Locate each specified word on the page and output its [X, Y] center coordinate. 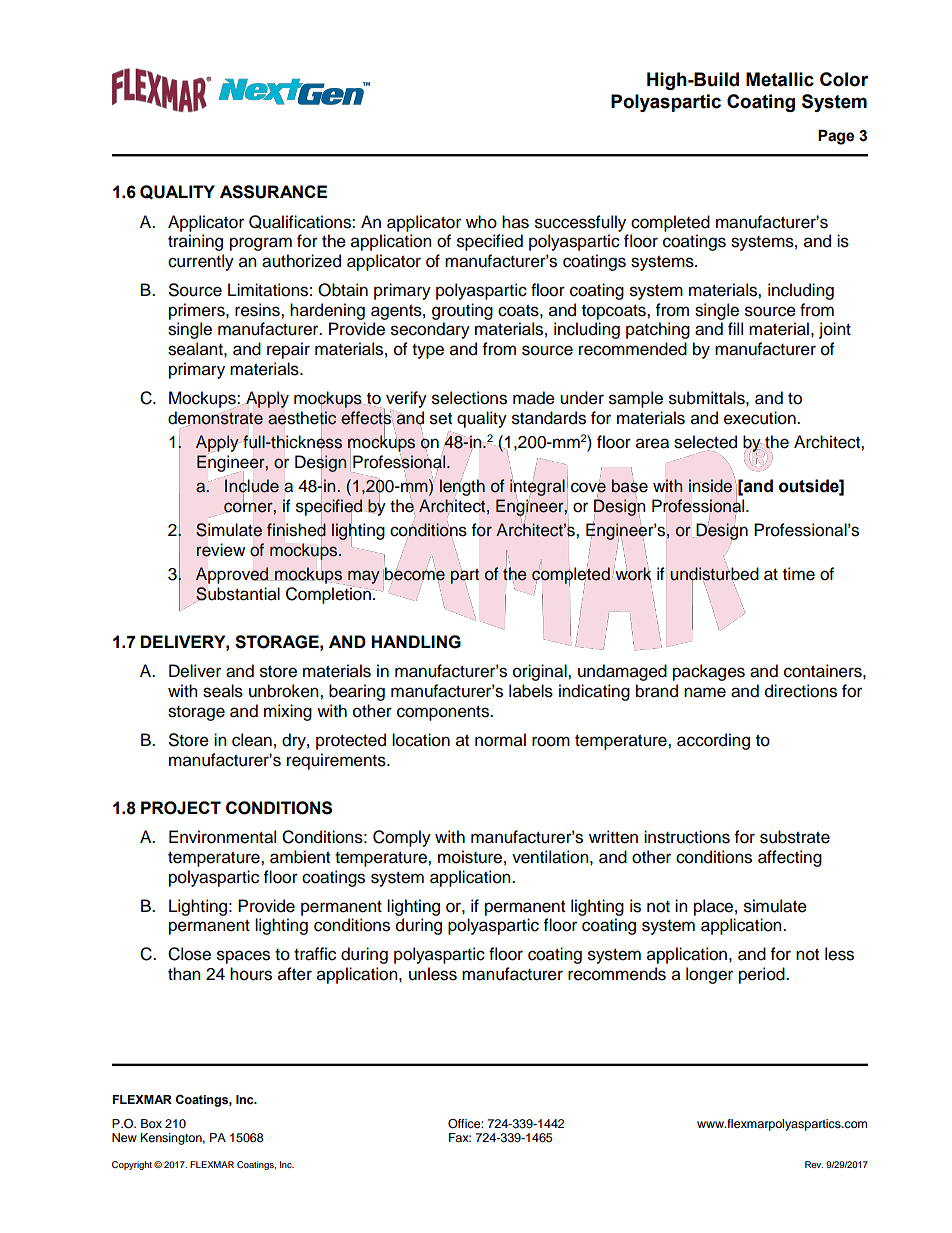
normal [500, 740]
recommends [617, 974]
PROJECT [181, 808]
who [481, 222]
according [713, 741]
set [441, 419]
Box [151, 1123]
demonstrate [215, 417]
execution [761, 418]
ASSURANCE [273, 192]
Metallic [780, 79]
